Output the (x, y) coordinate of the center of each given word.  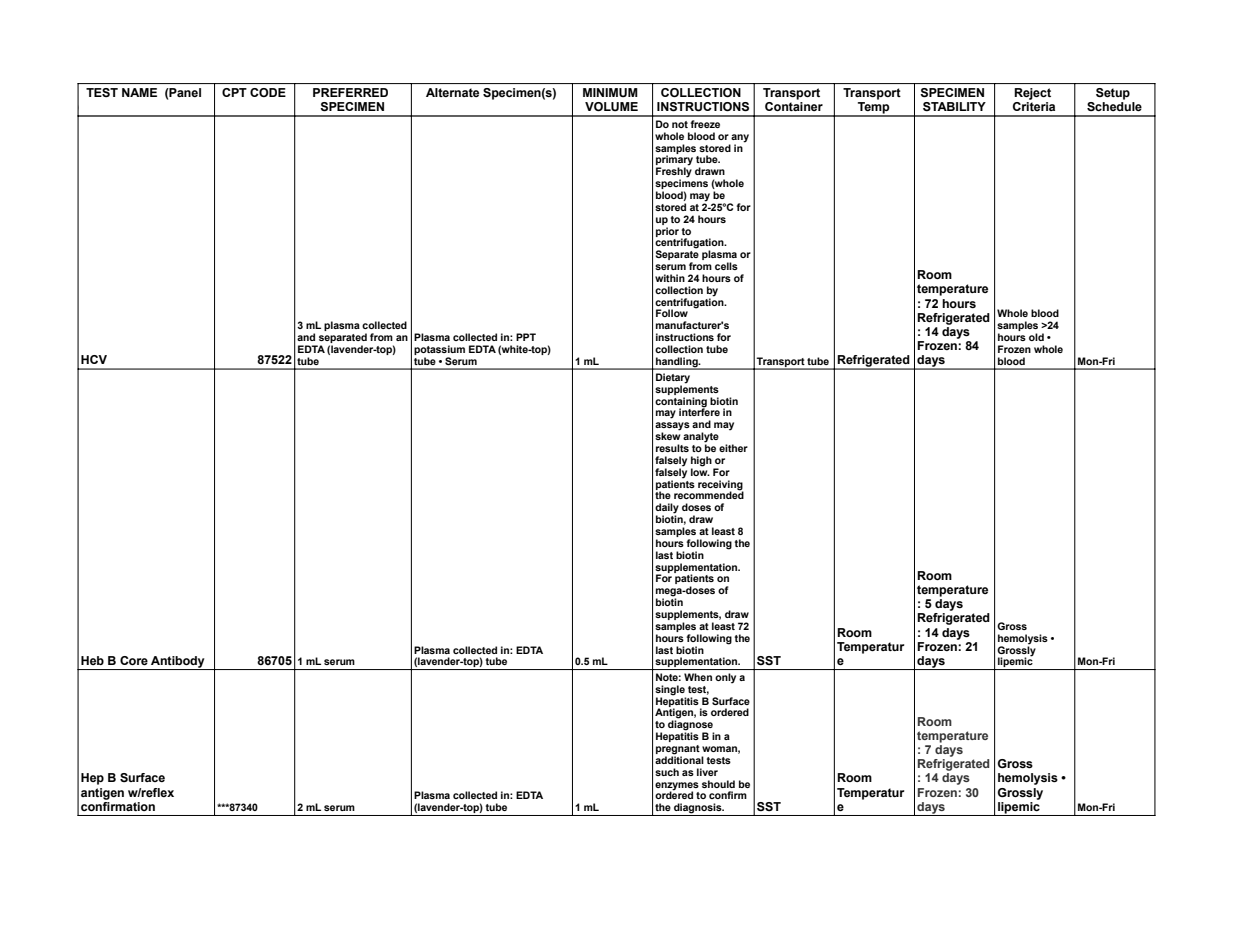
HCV (94, 359)
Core (134, 660)
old (1036, 337)
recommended (709, 494)
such (667, 772)
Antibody (178, 663)
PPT (526, 337)
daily (667, 509)
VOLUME (611, 106)
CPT (234, 92)
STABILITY (954, 106)
